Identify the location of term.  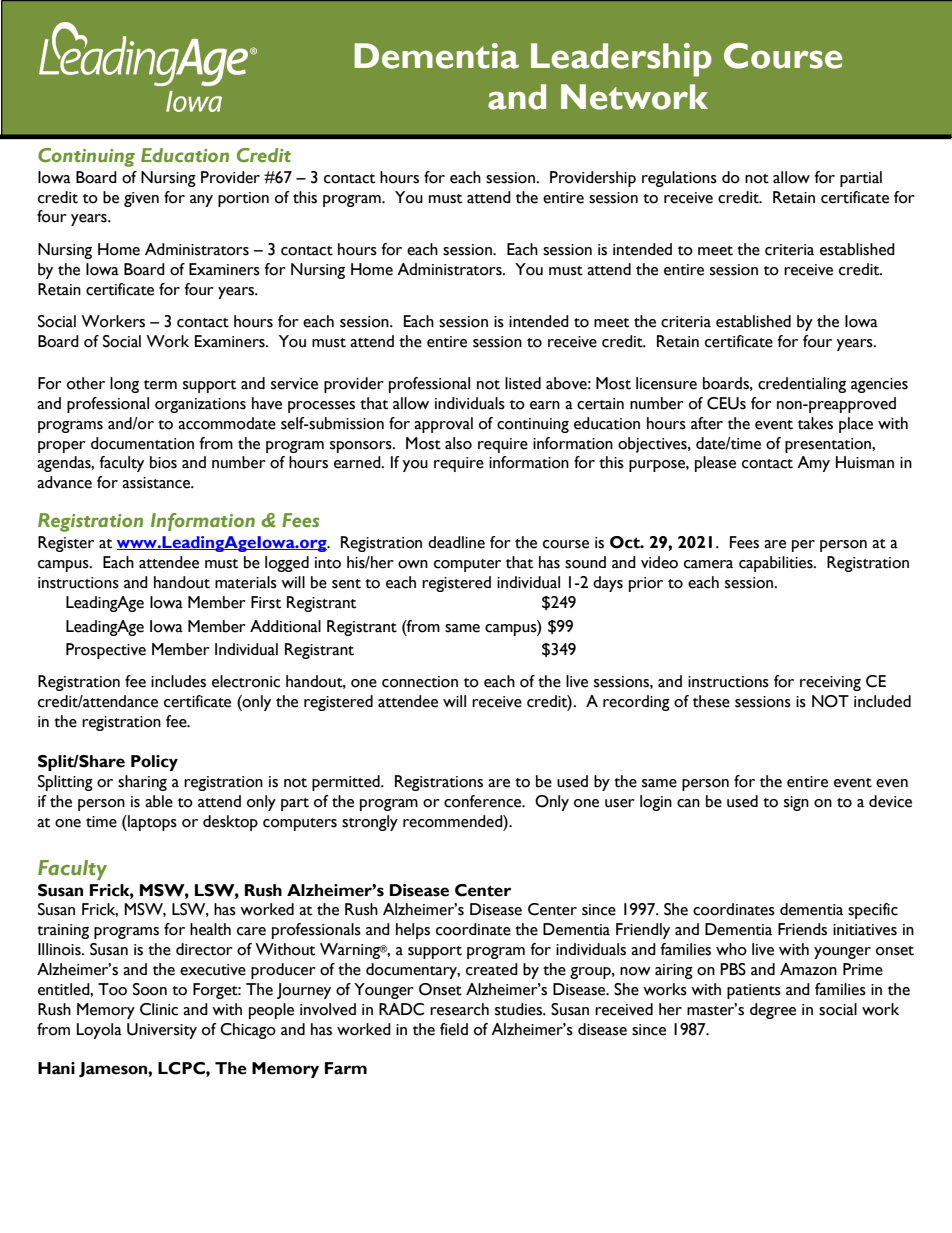
(160, 385).
